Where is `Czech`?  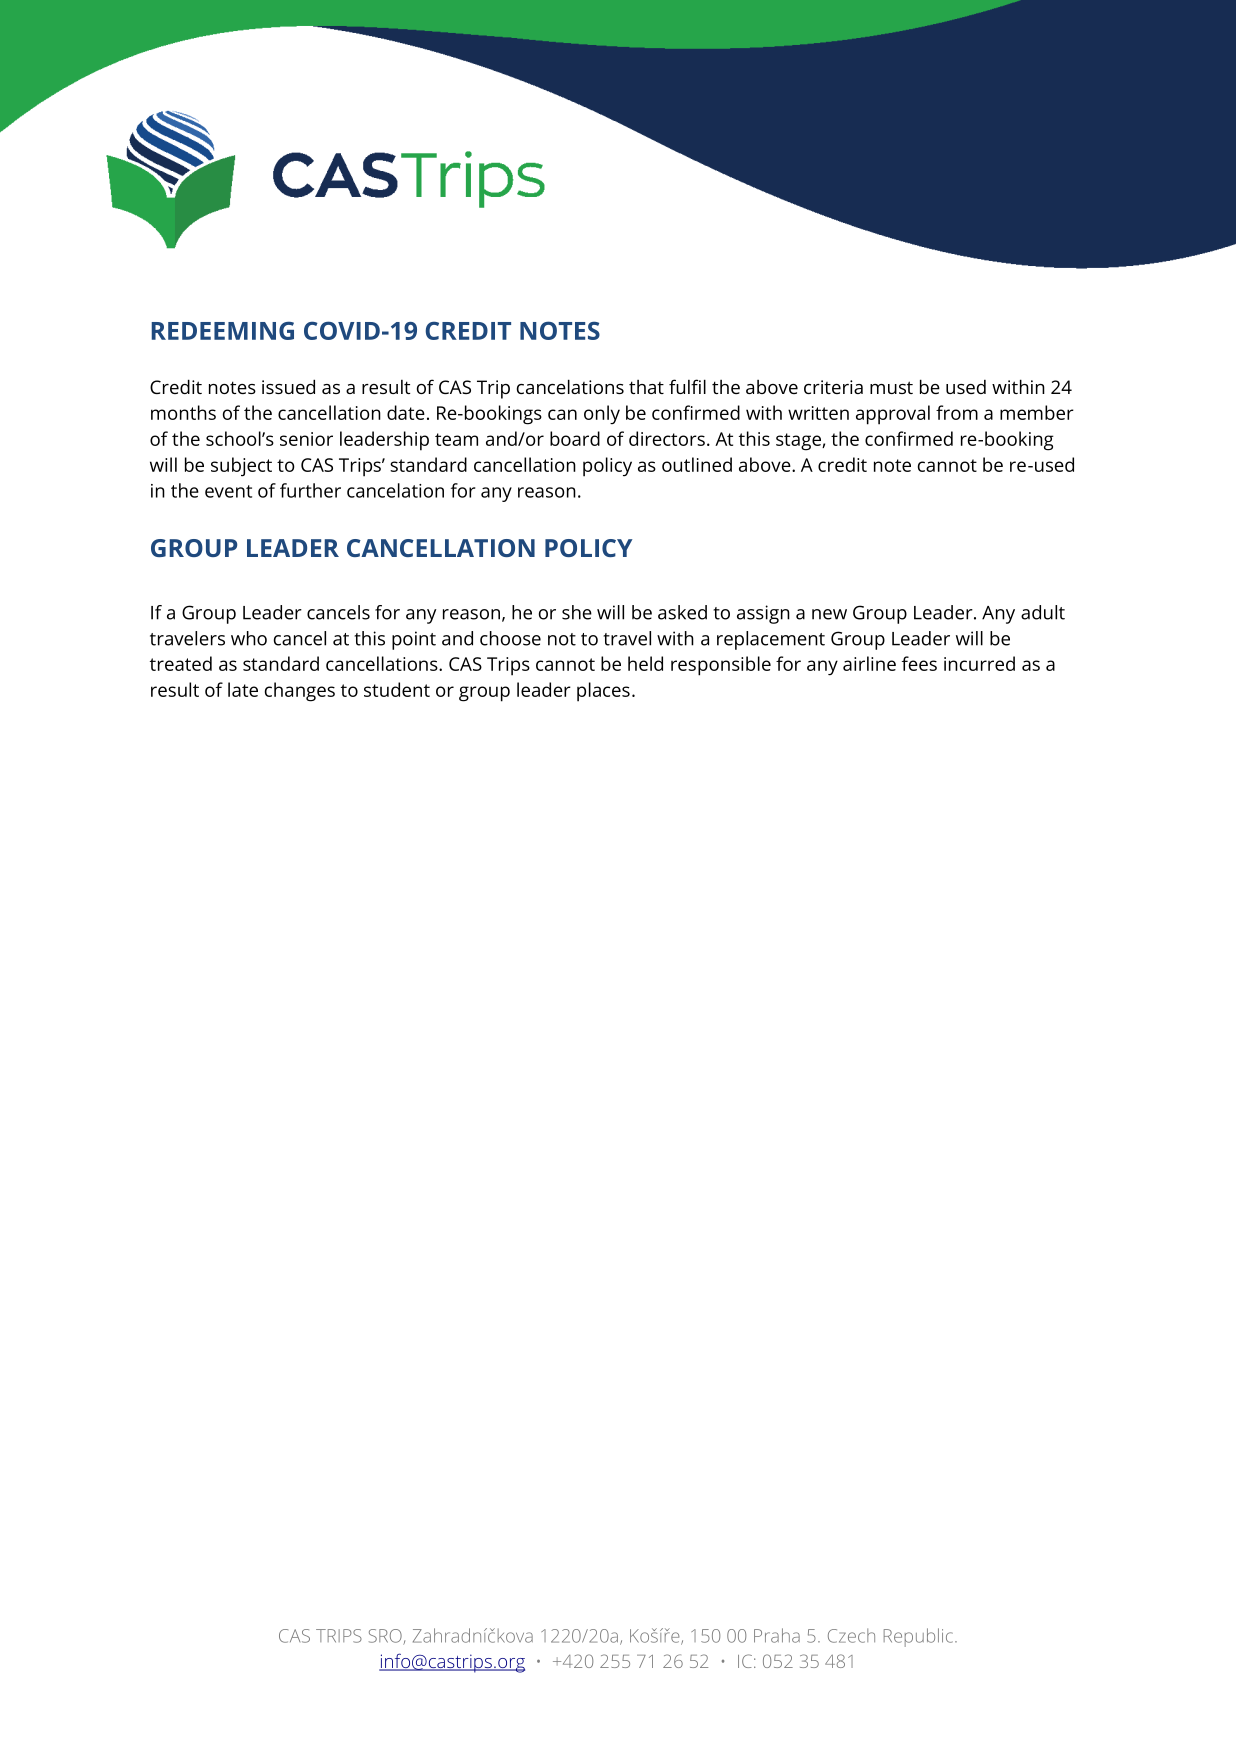
Czech is located at coordinates (851, 1635).
